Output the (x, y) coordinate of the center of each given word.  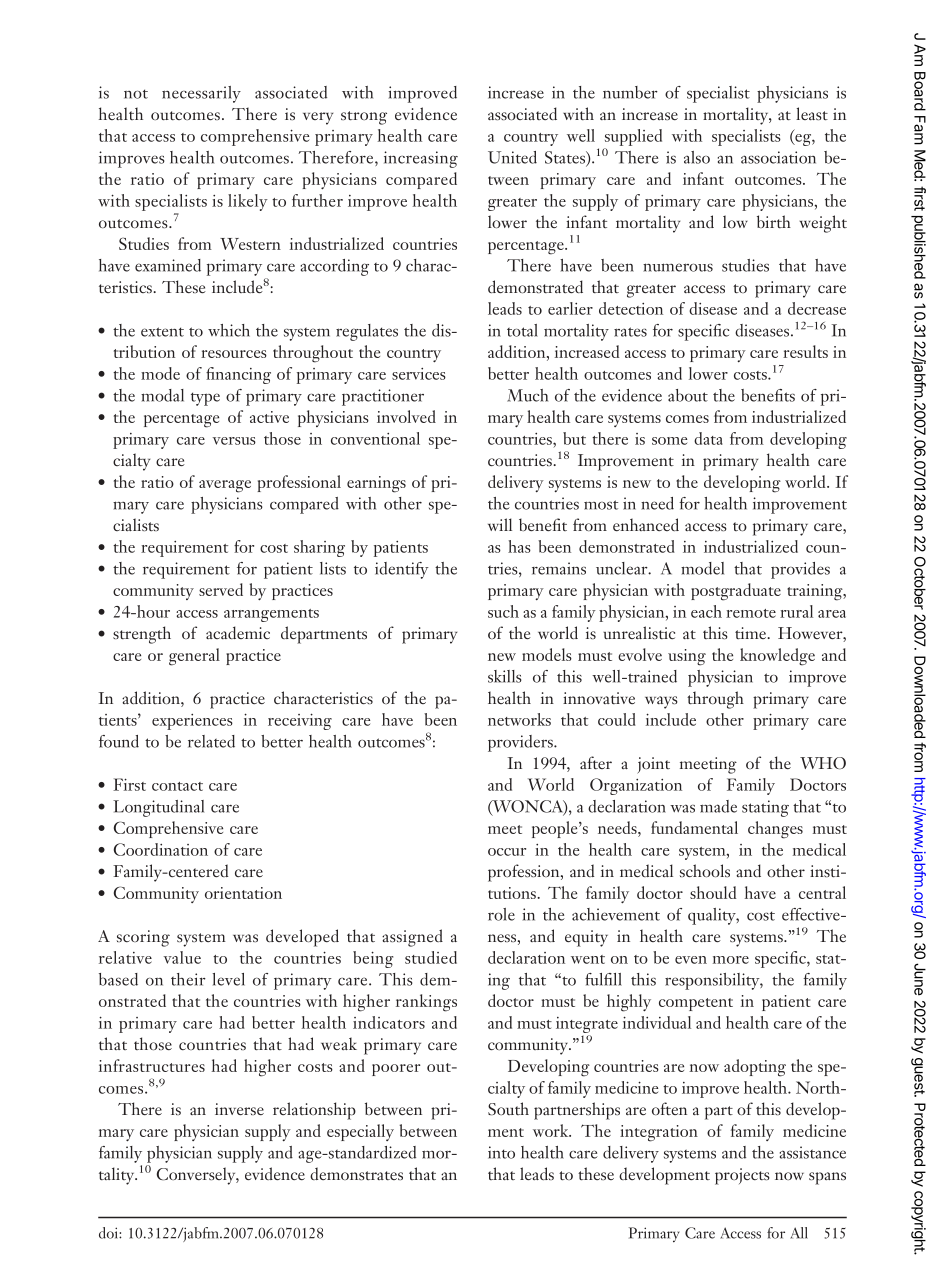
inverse (239, 1109)
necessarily (201, 94)
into (501, 1152)
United (512, 157)
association (778, 157)
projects (742, 1176)
